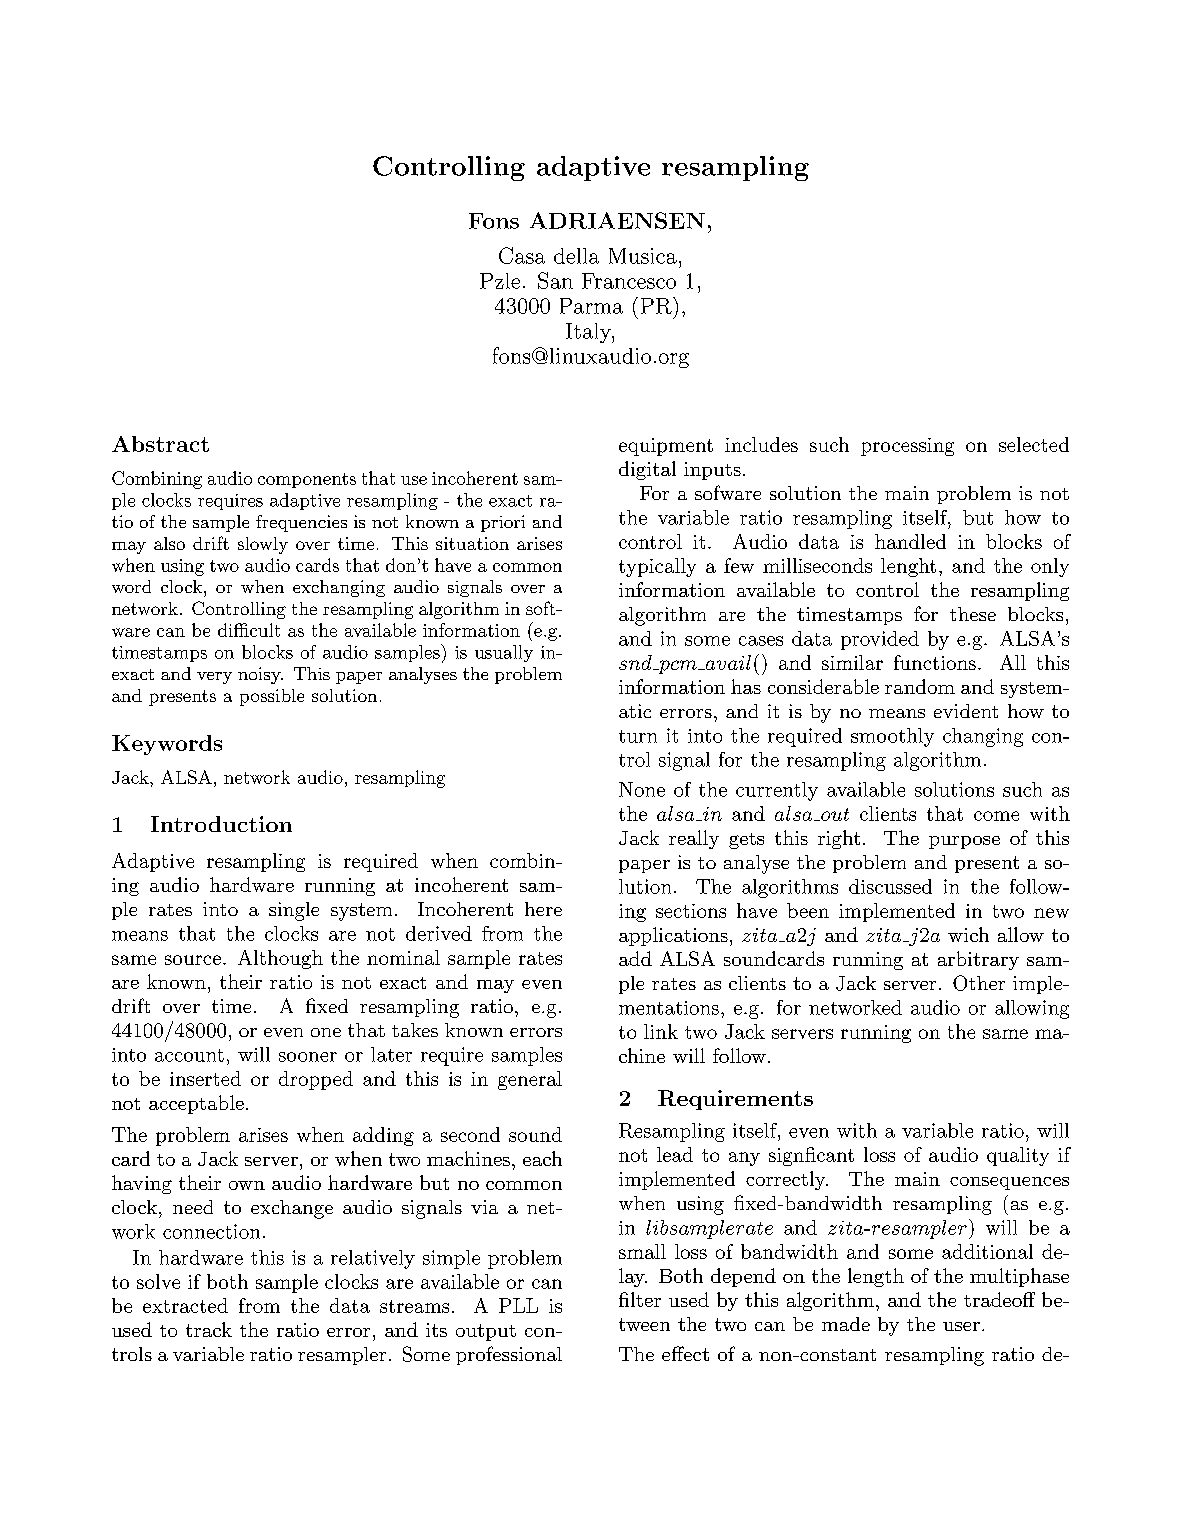 The width and height of the image is (1181, 1528). I want to click on Abstract, so click(160, 444).
